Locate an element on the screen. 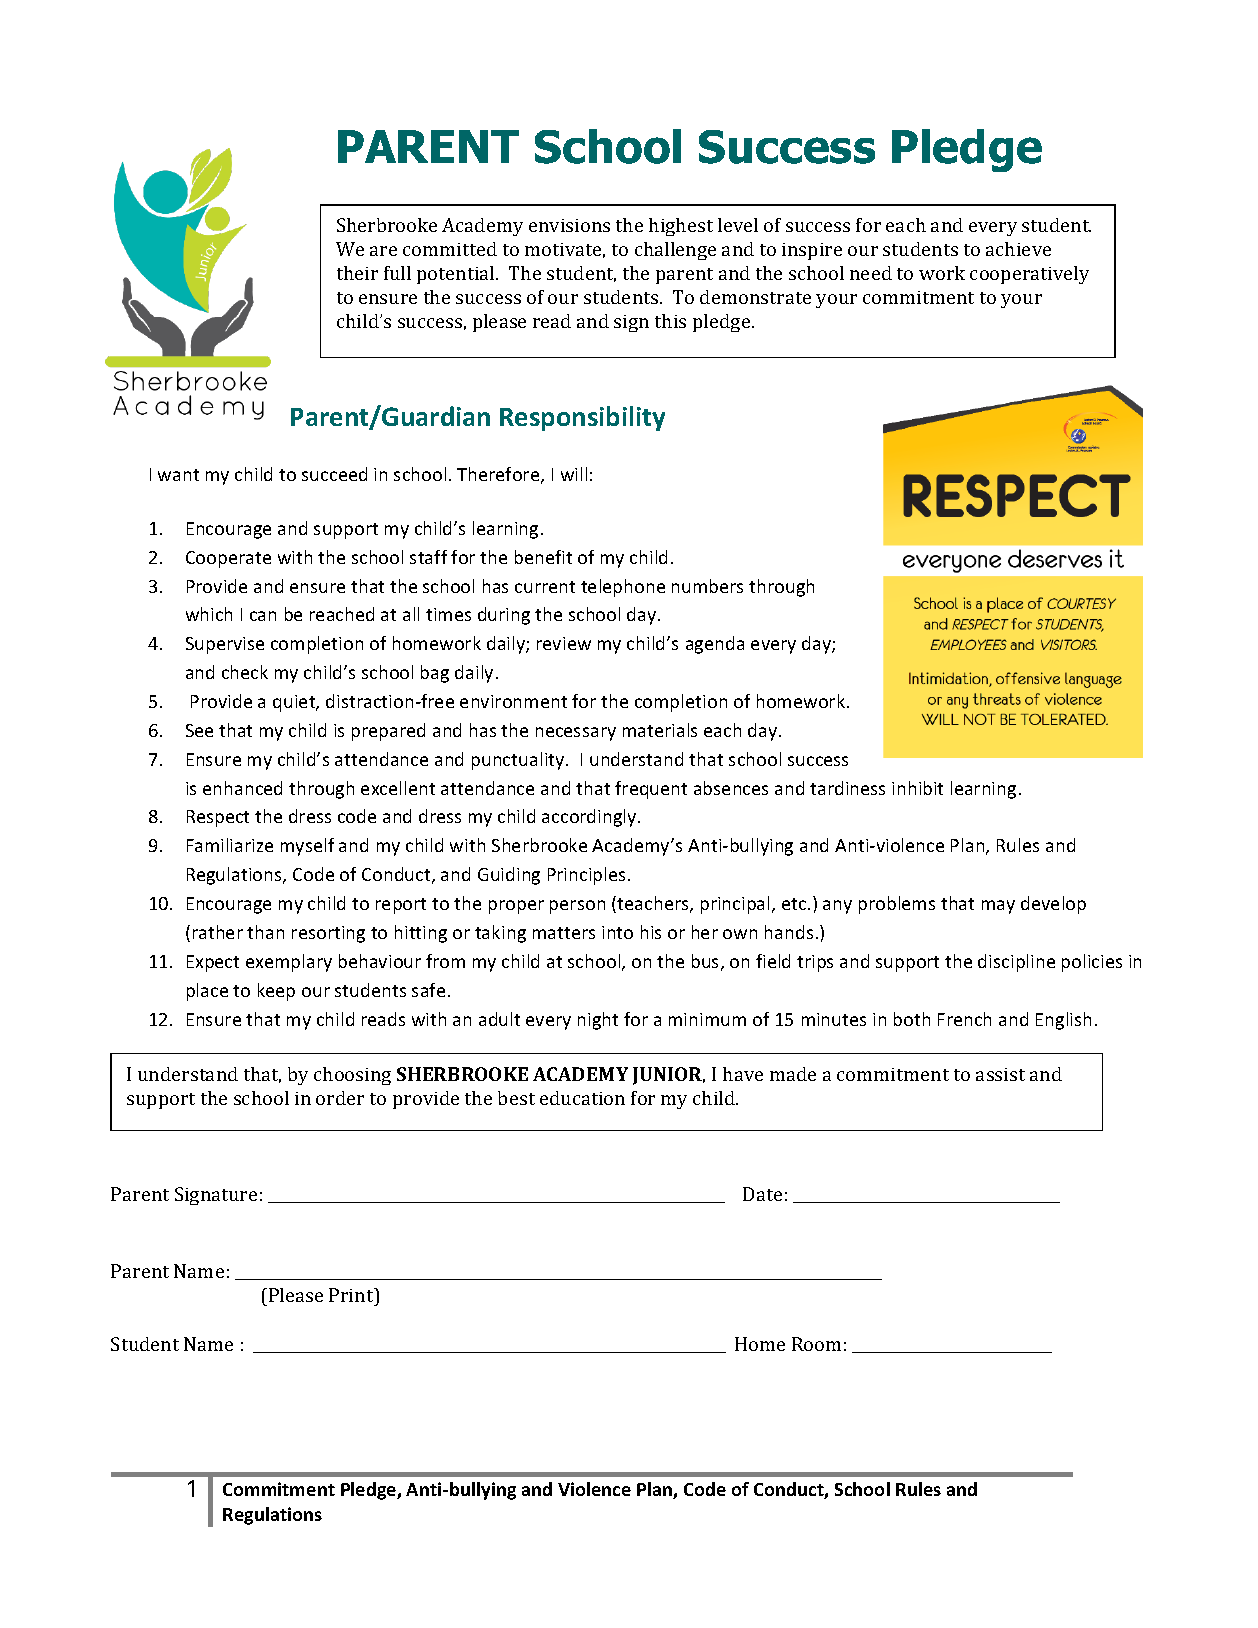 The image size is (1258, 1628). can is located at coordinates (263, 616).
